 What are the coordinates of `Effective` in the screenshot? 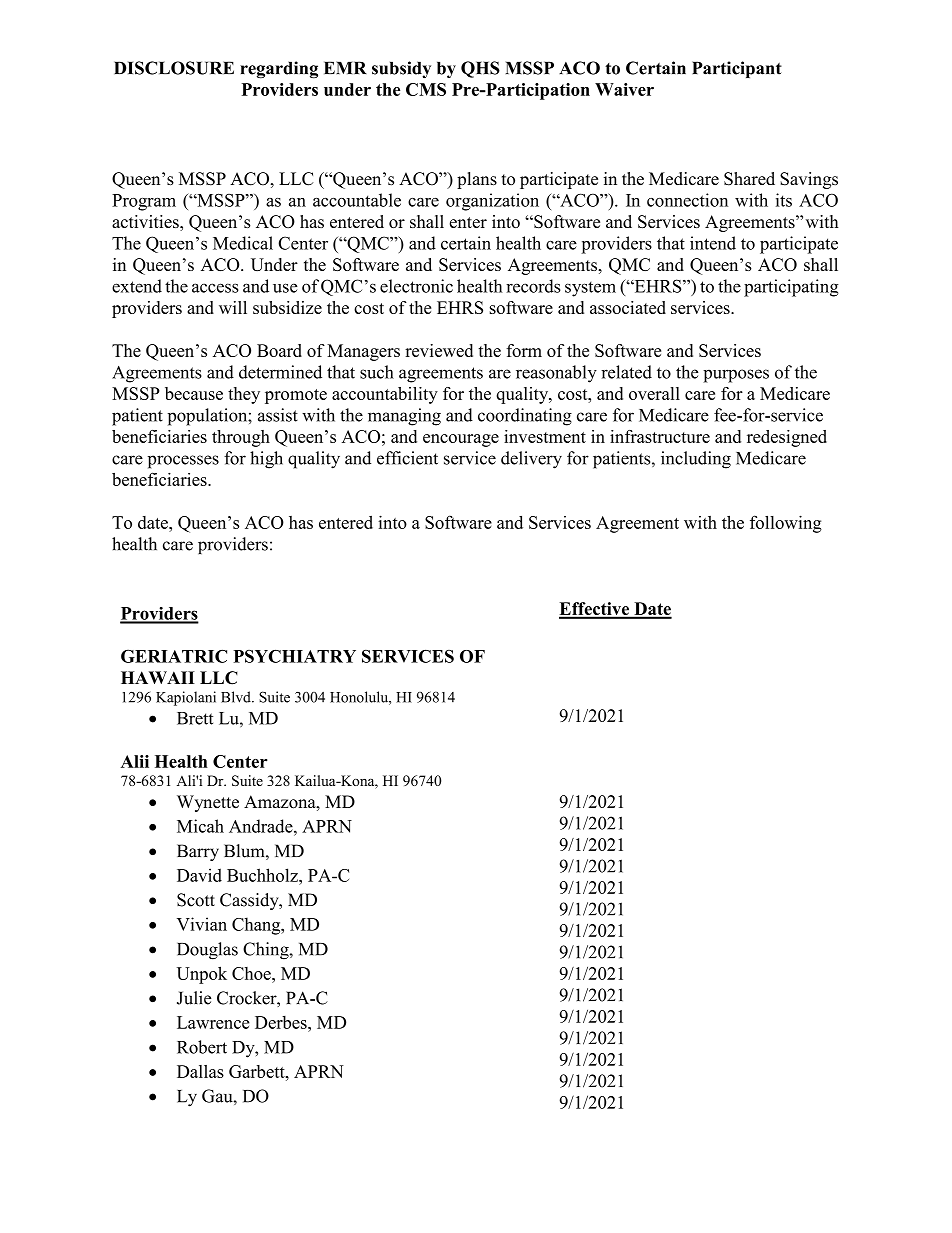 It's located at (595, 610).
